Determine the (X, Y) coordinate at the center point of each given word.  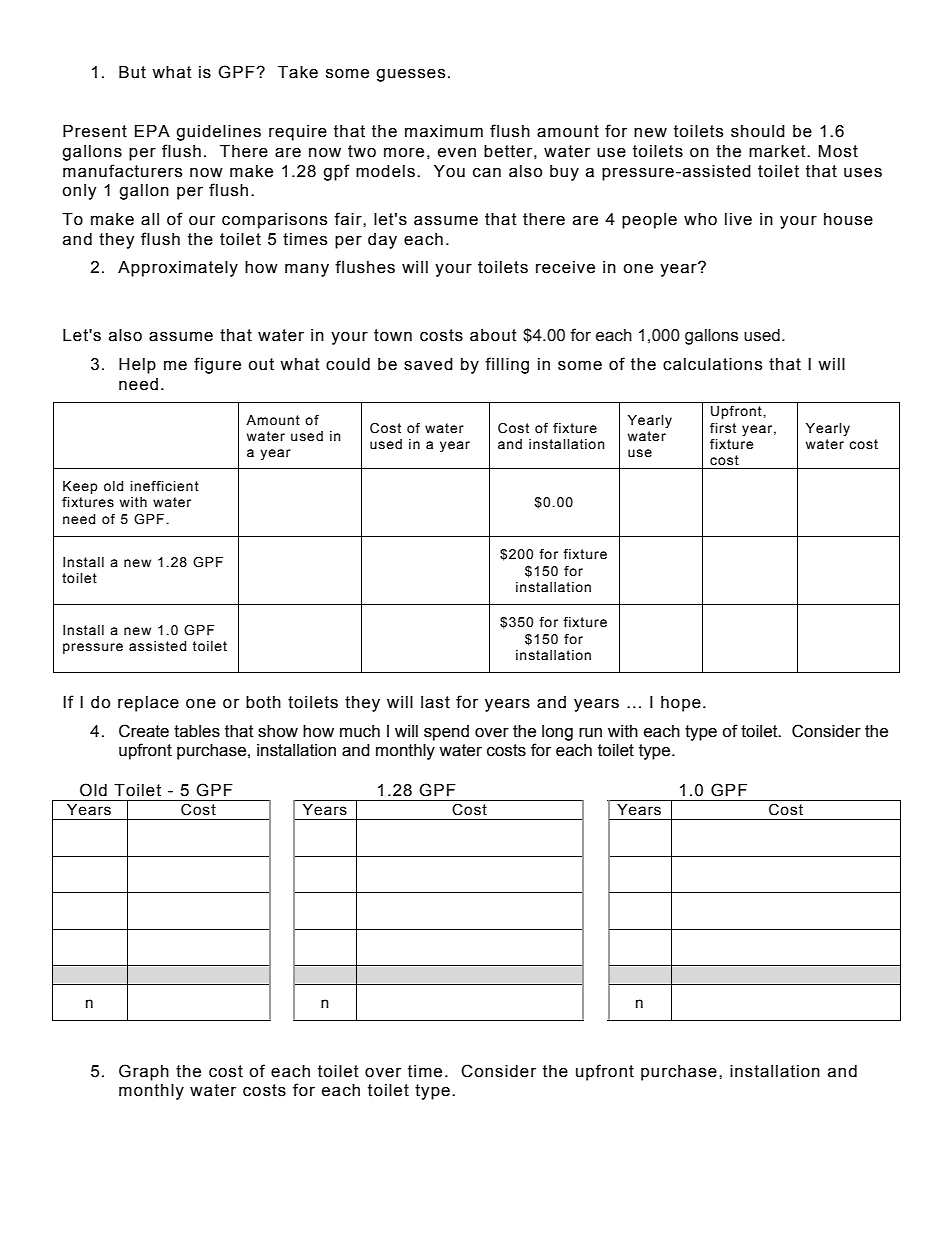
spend (446, 733)
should (758, 131)
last (435, 702)
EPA (152, 131)
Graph (144, 1072)
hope (681, 704)
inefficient (164, 486)
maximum (444, 131)
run (590, 733)
